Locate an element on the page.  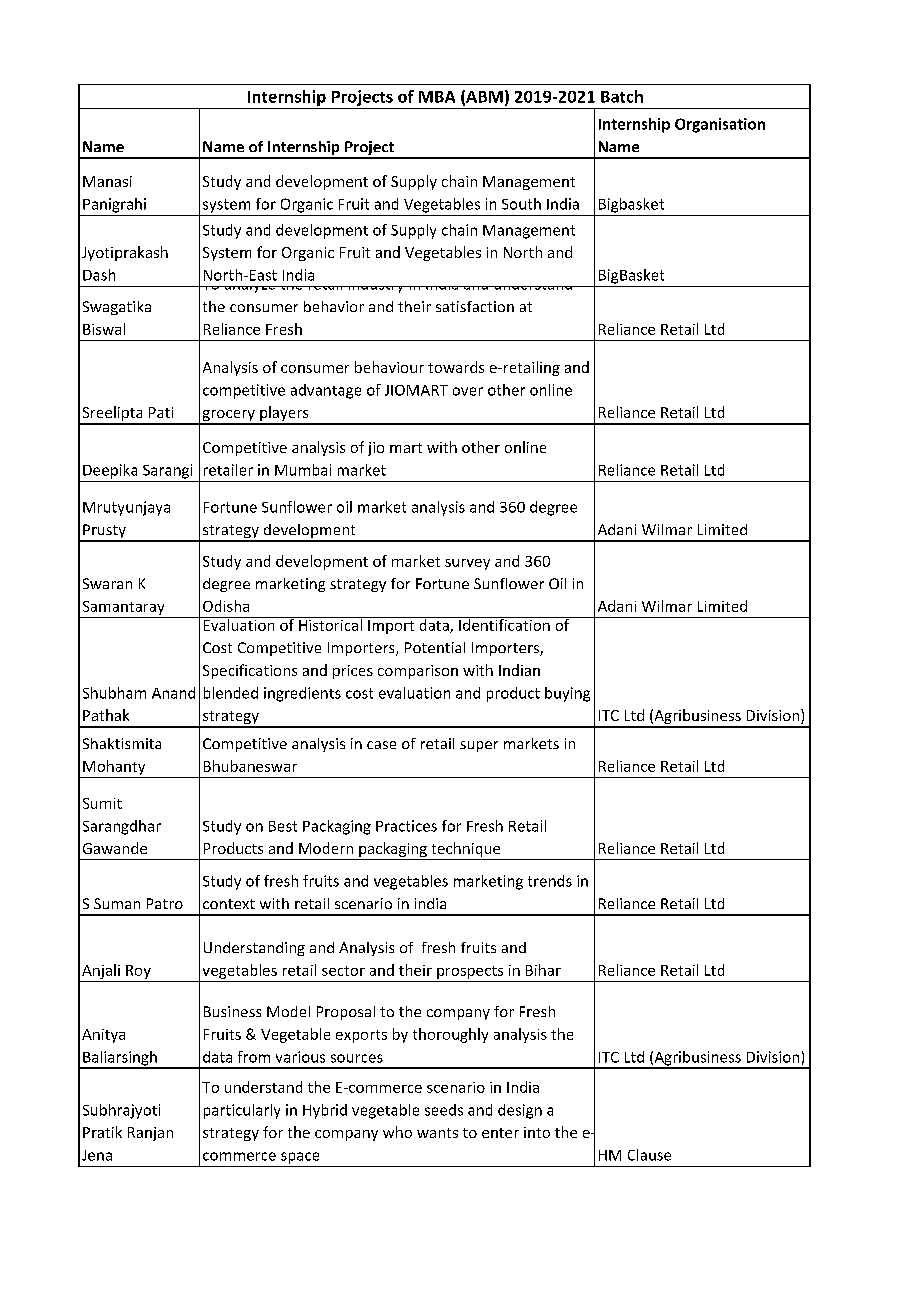
Ranjan is located at coordinates (150, 1134).
